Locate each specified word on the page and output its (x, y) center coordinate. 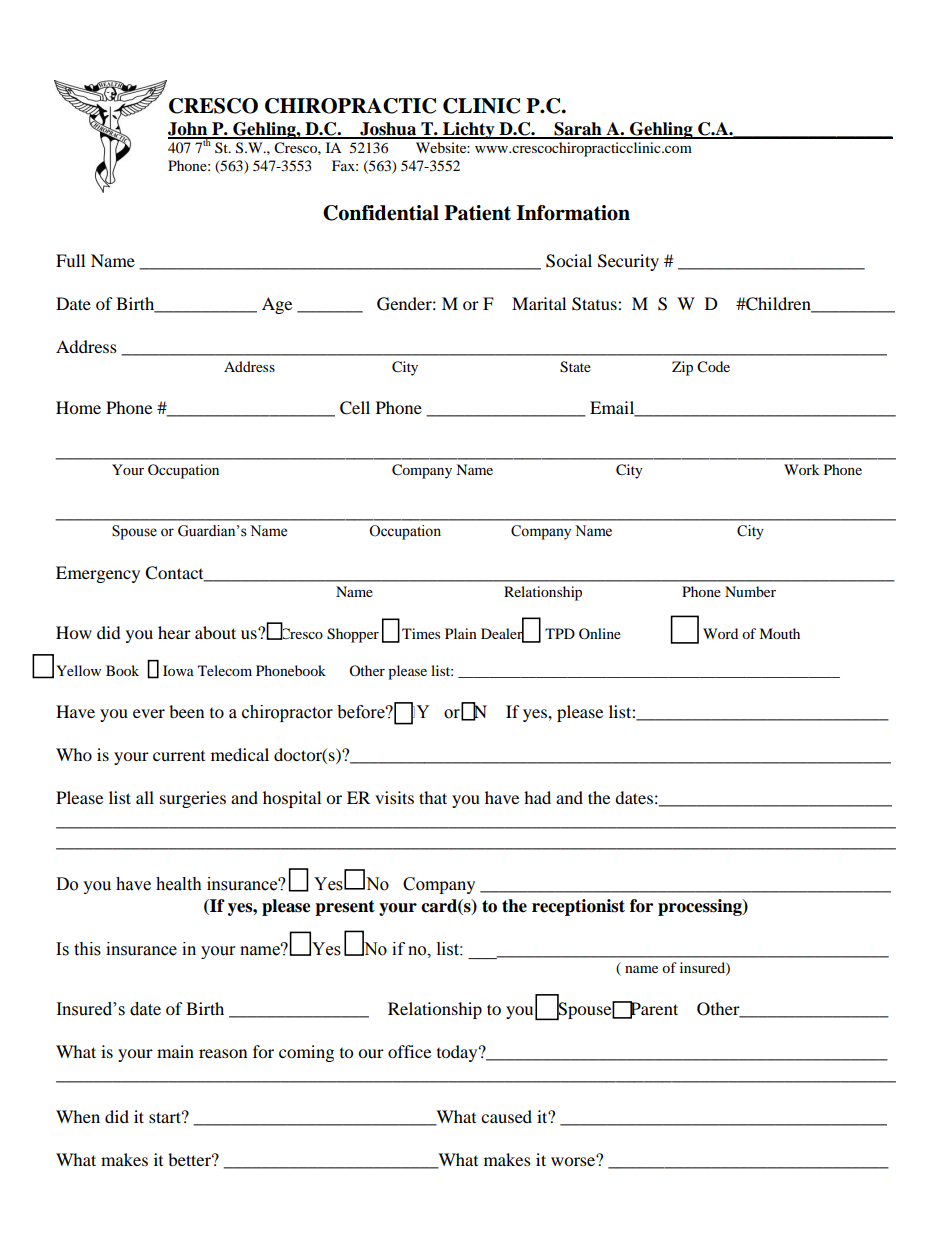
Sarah (578, 130)
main (175, 1051)
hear (174, 632)
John (189, 130)
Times (421, 633)
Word (720, 633)
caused (506, 1116)
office (409, 1051)
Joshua (388, 130)
